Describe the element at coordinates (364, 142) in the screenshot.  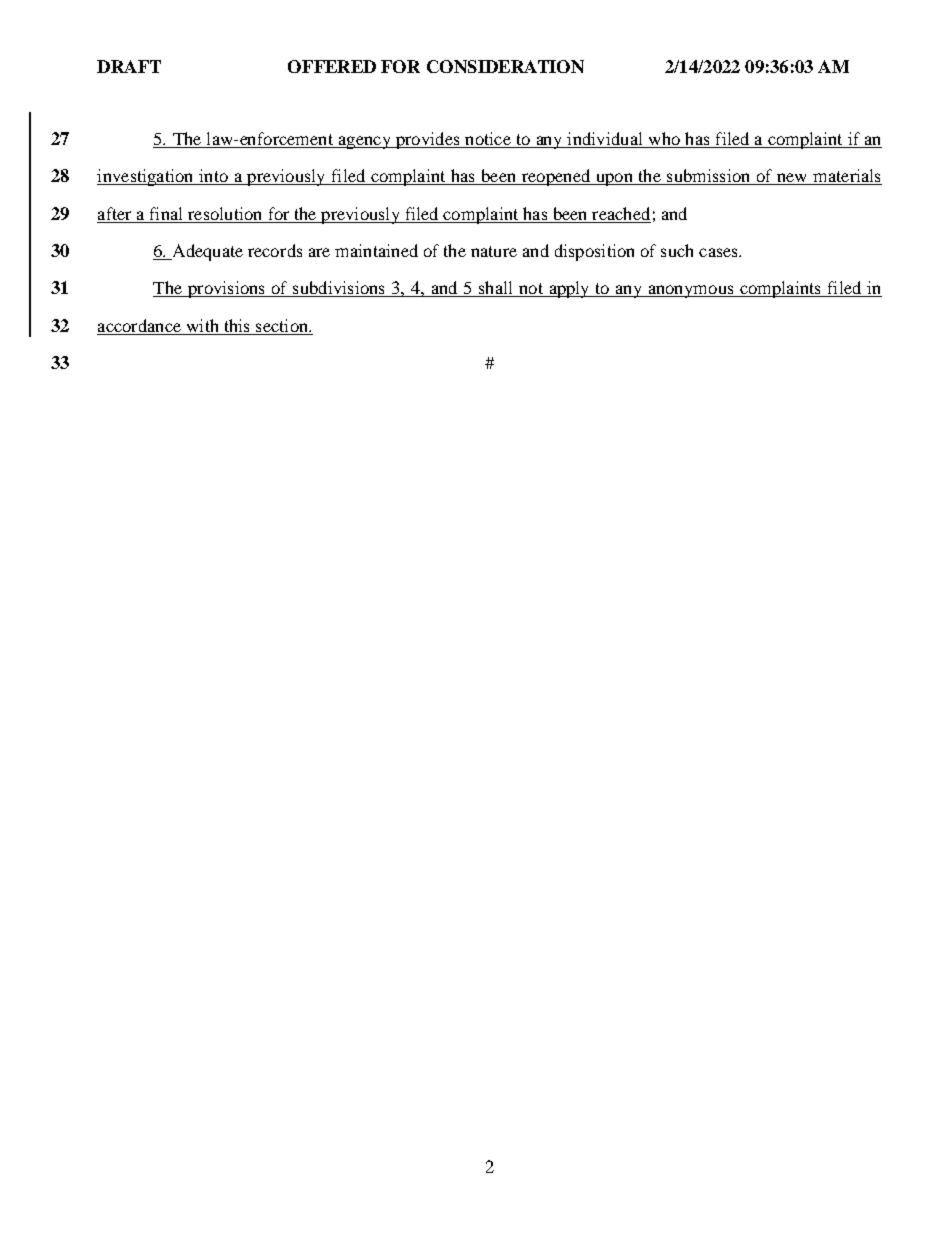
I see `agency` at that location.
